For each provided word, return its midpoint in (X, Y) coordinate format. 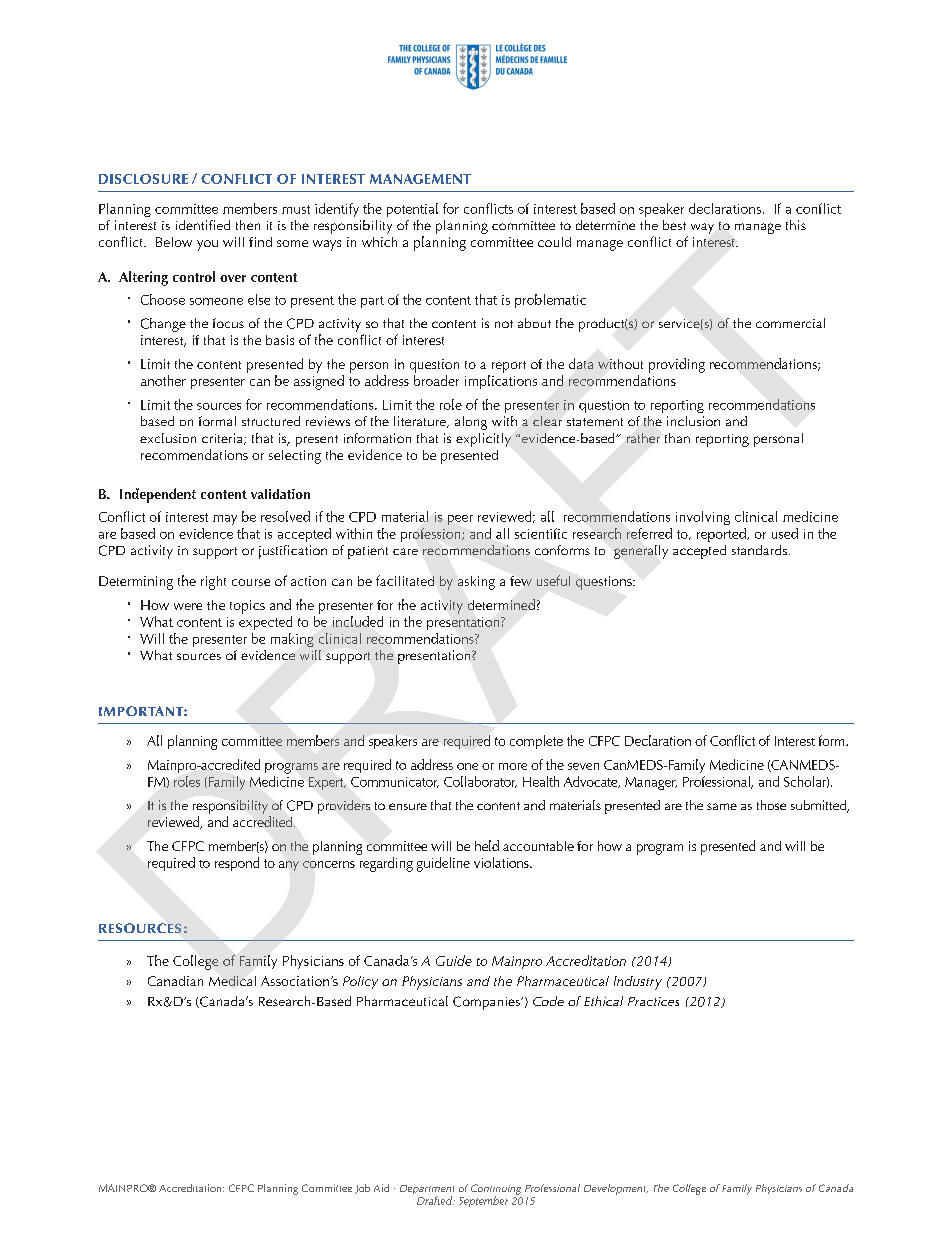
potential (412, 210)
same (722, 806)
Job (362, 1189)
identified (203, 225)
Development (616, 1189)
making (292, 640)
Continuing (496, 1190)
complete (536, 742)
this (796, 225)
